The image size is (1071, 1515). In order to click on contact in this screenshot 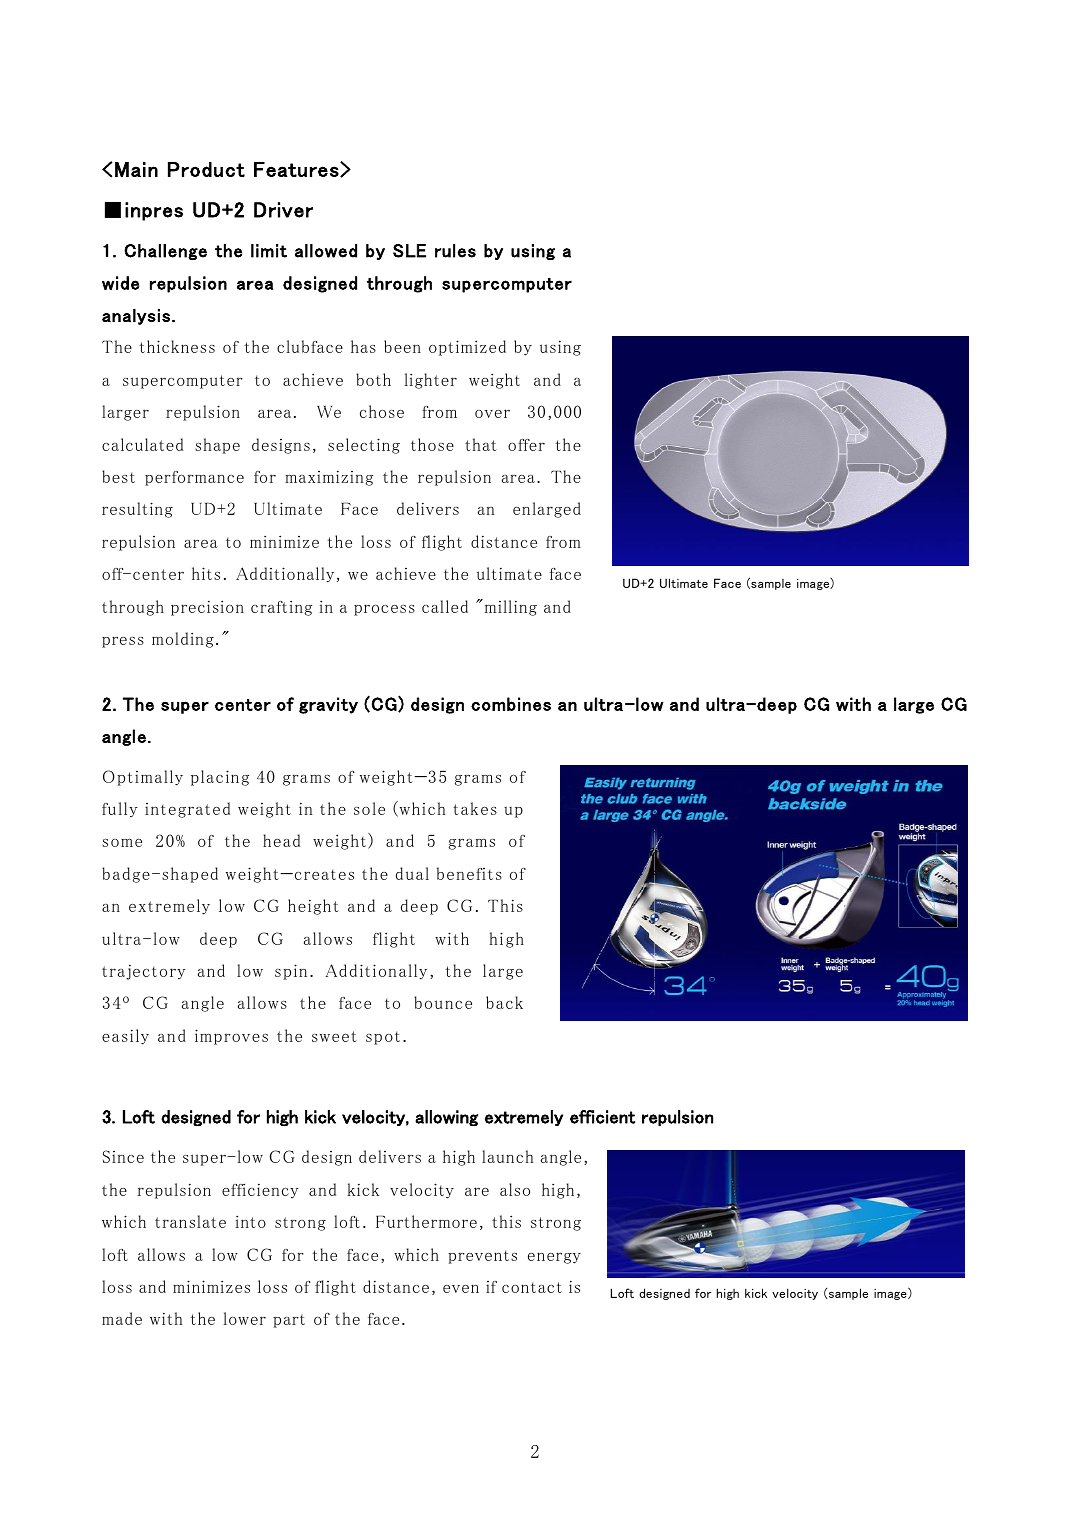, I will do `click(532, 1287)`.
